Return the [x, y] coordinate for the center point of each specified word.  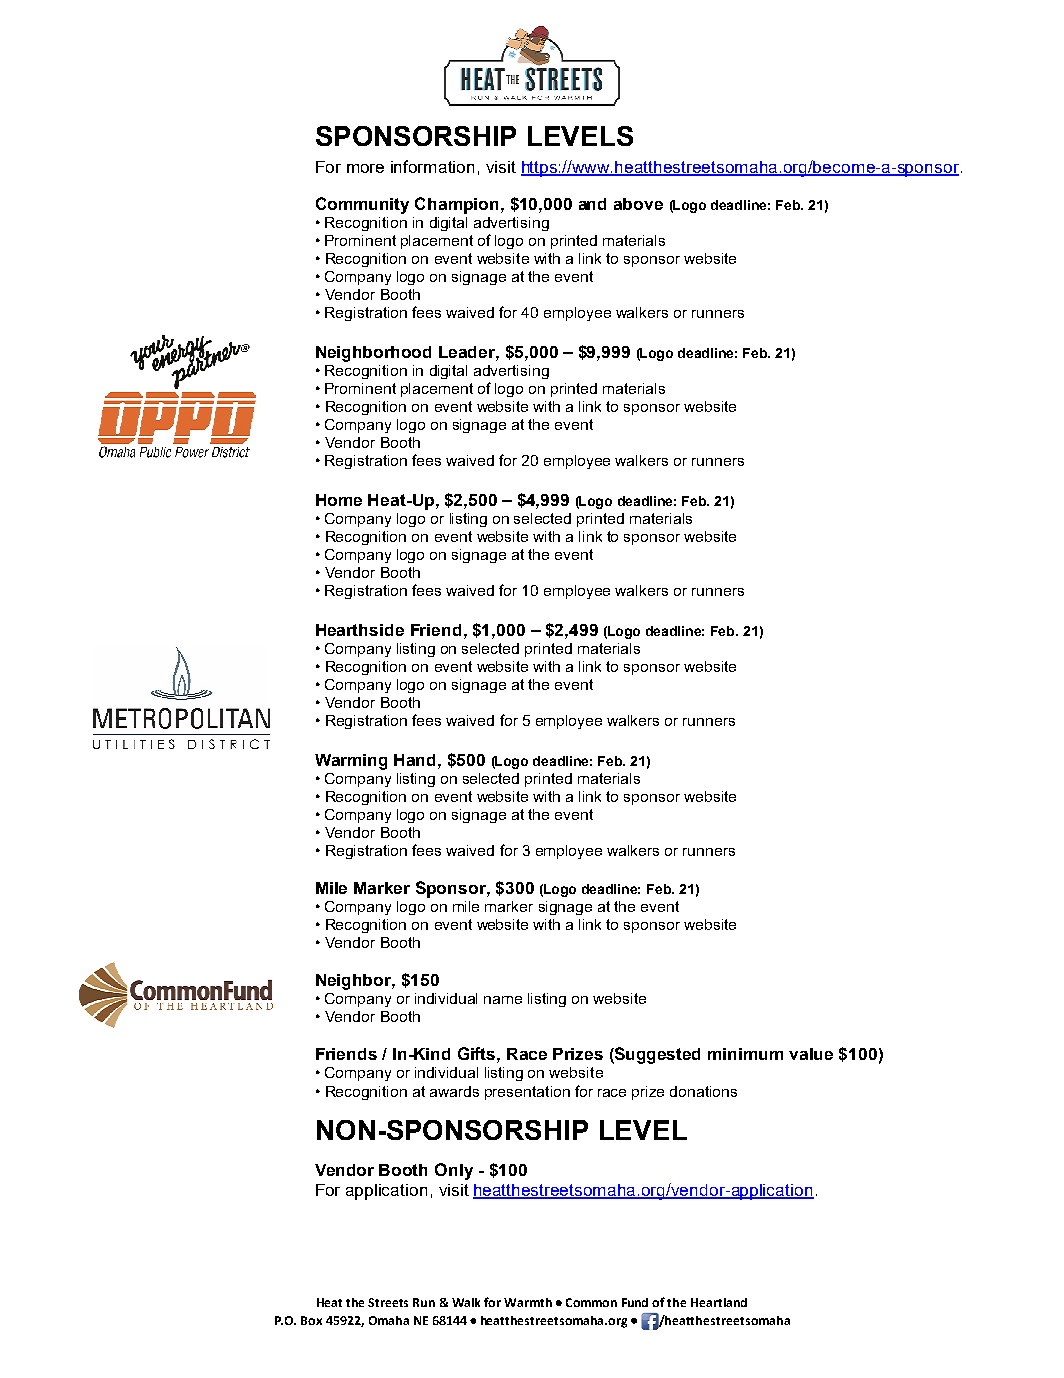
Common [591, 1302]
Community [362, 205]
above [638, 204]
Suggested [656, 1055]
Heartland [719, 1302]
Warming [351, 762]
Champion [458, 205]
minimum [745, 1054]
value [811, 1054]
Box [311, 1320]
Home [339, 500]
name [503, 1000]
